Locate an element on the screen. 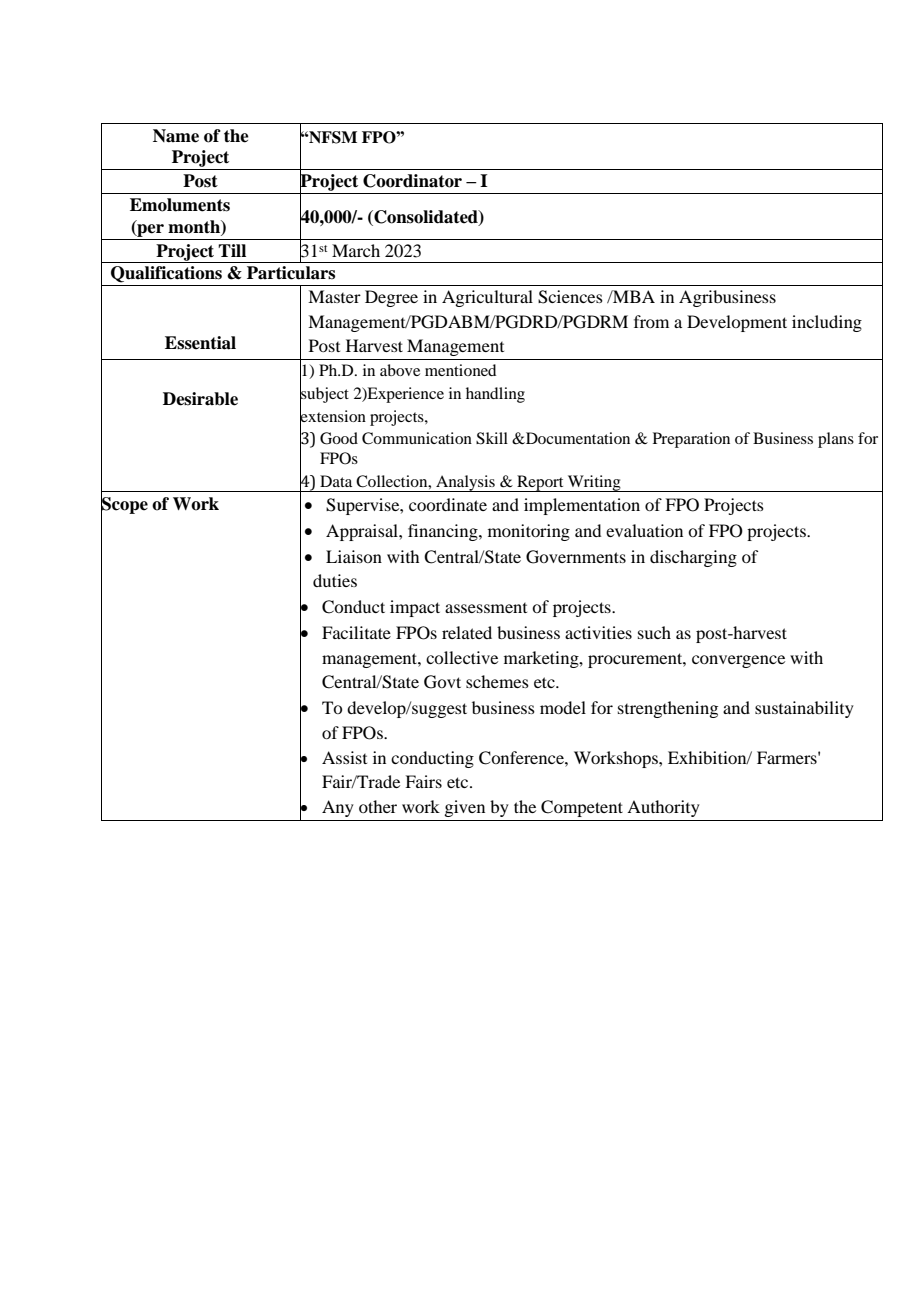 The height and width of the screenshot is (1307, 924). convergence is located at coordinates (738, 661).
